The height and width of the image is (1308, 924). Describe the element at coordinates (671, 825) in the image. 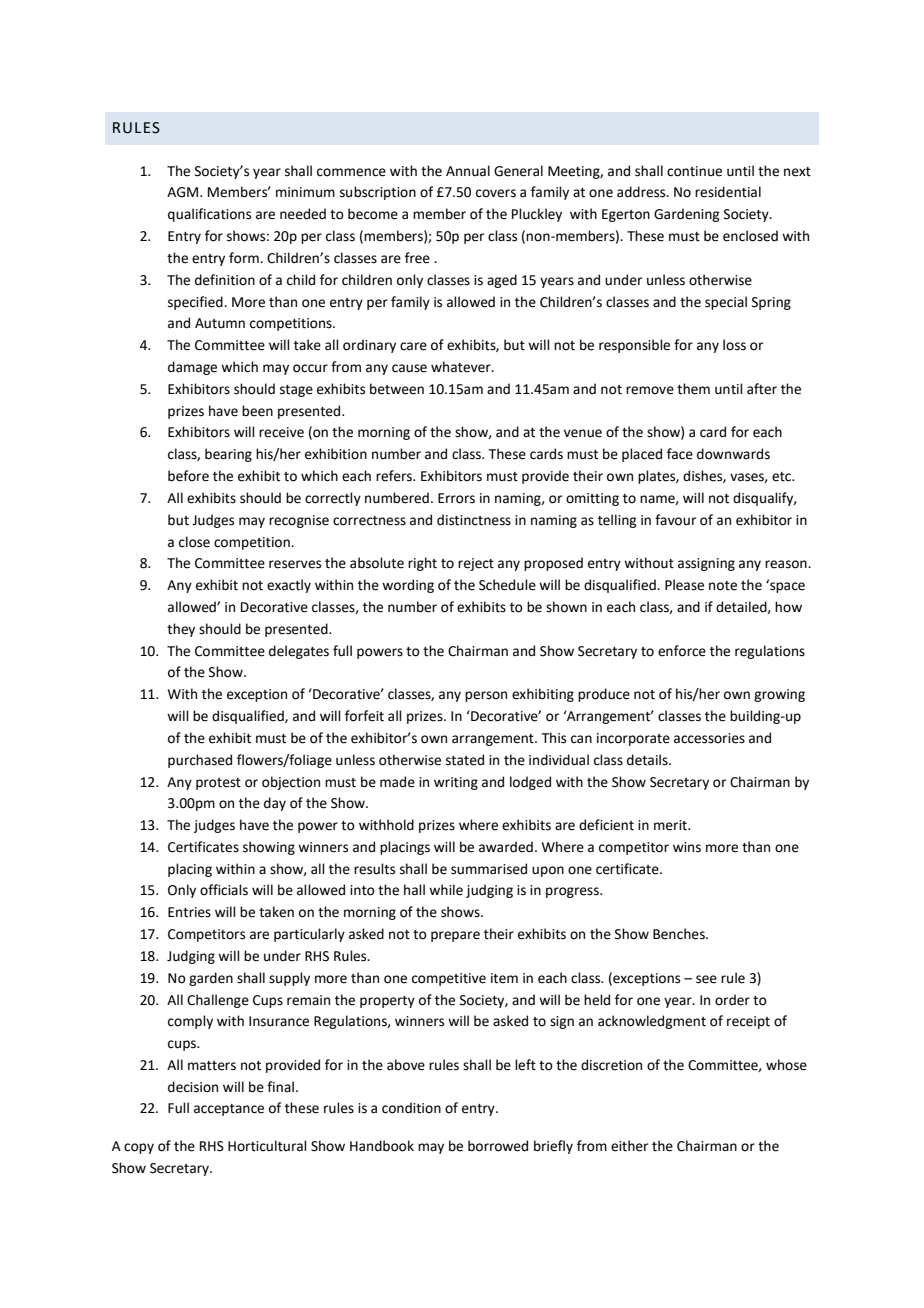

I see `merit` at that location.
